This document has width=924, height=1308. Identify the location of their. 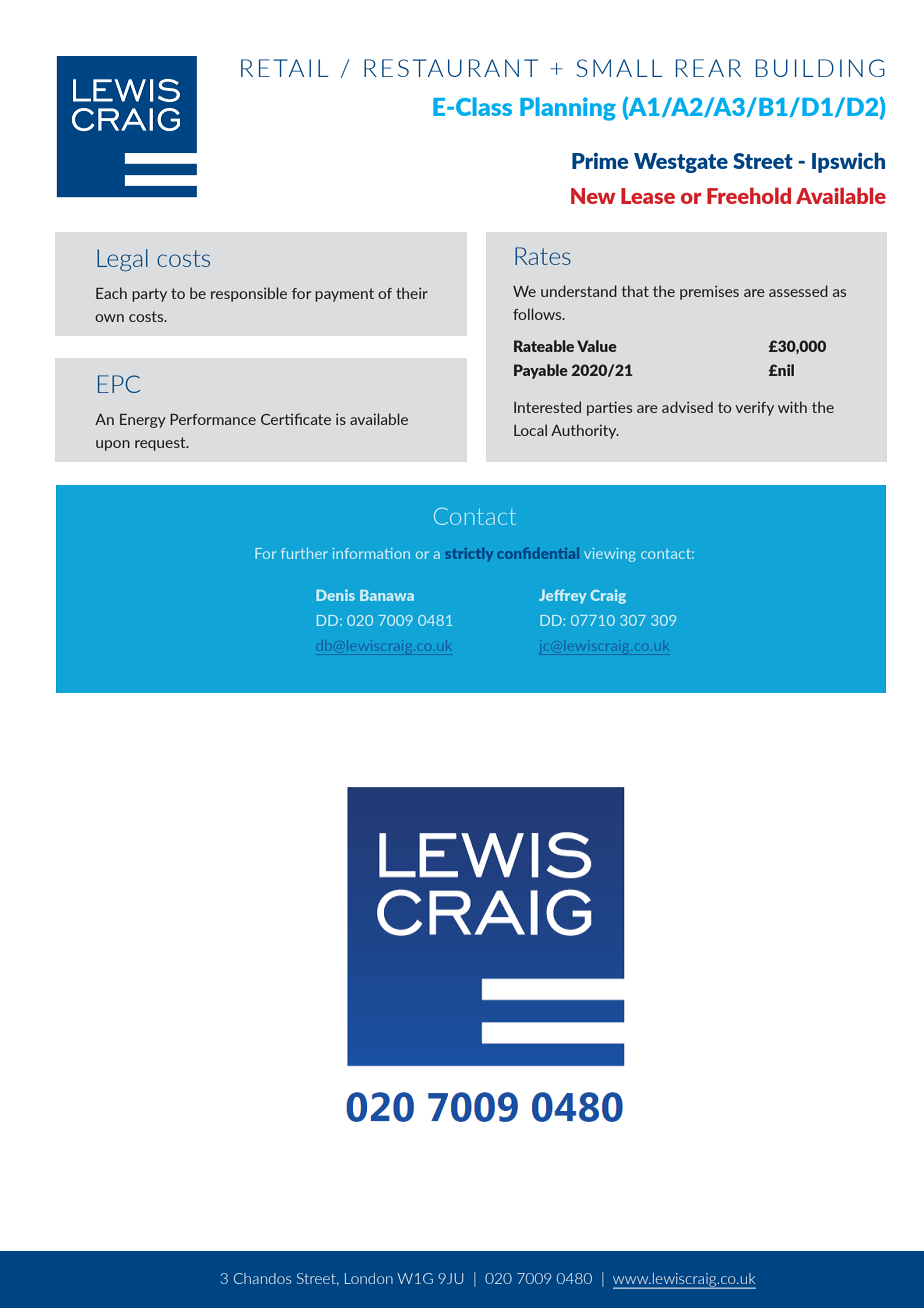
(412, 293).
